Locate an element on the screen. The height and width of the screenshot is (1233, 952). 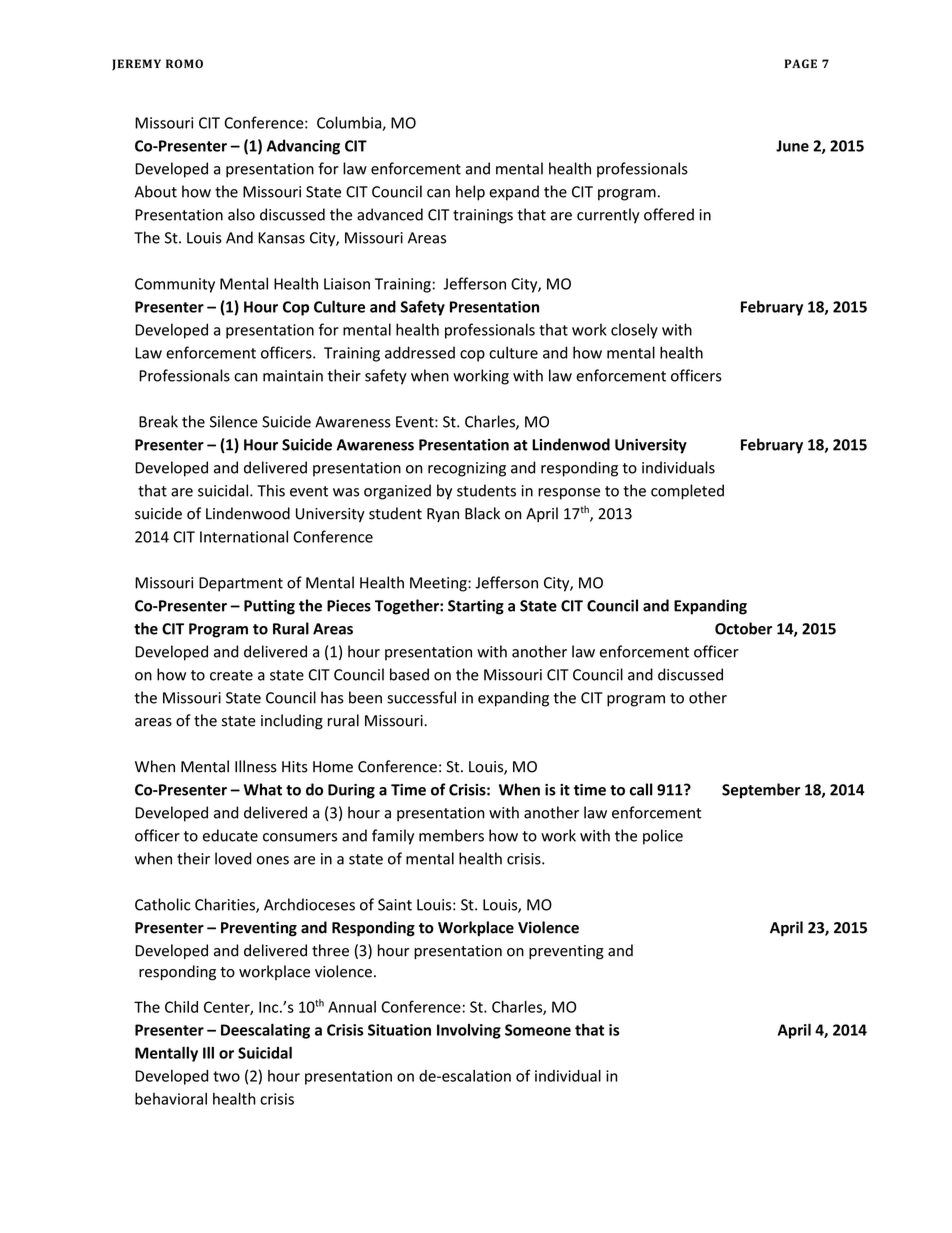
educate is located at coordinates (230, 835).
